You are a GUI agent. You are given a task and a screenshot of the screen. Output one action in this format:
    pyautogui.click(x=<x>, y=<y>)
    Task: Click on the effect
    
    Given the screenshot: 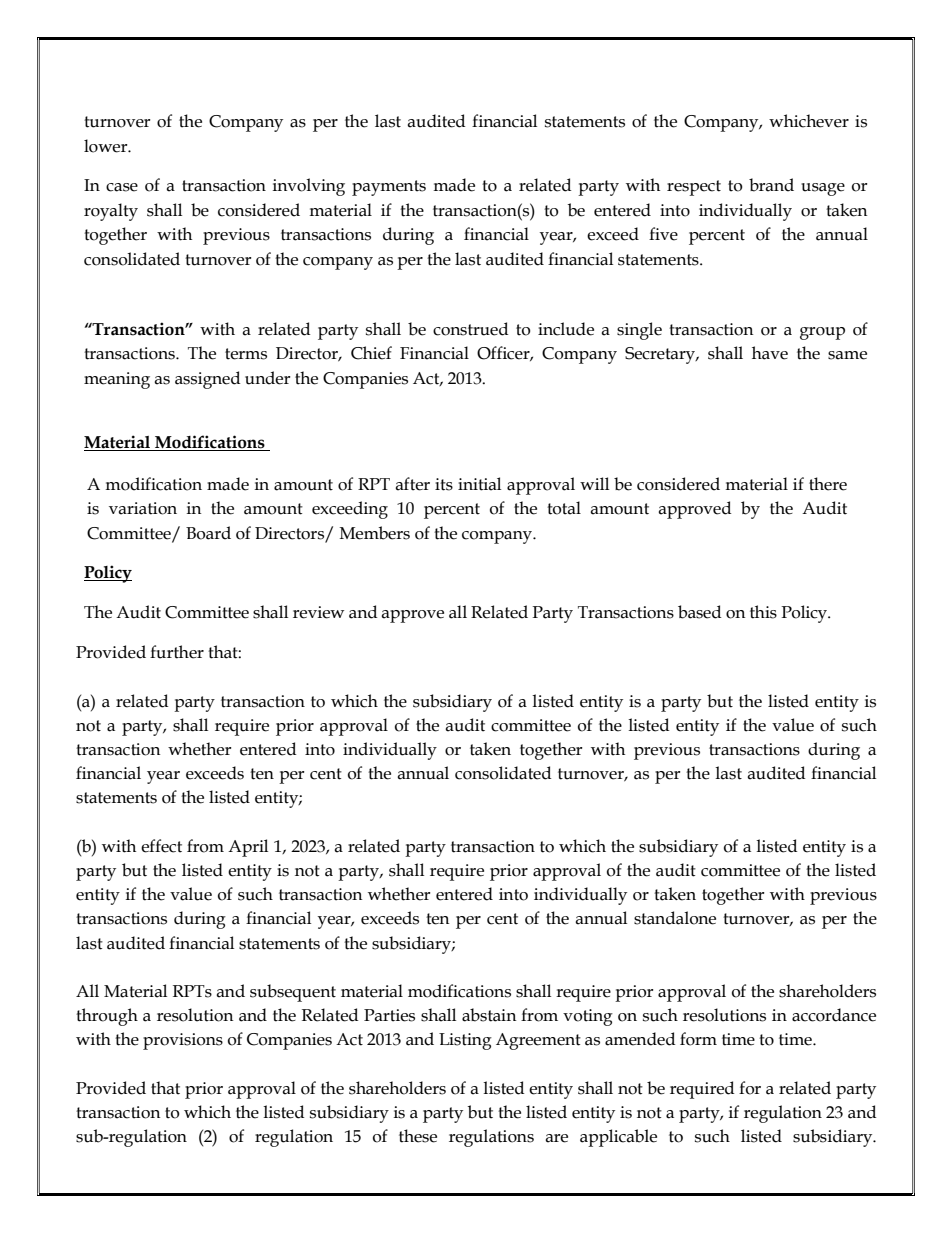 What is the action you would take?
    pyautogui.click(x=161, y=846)
